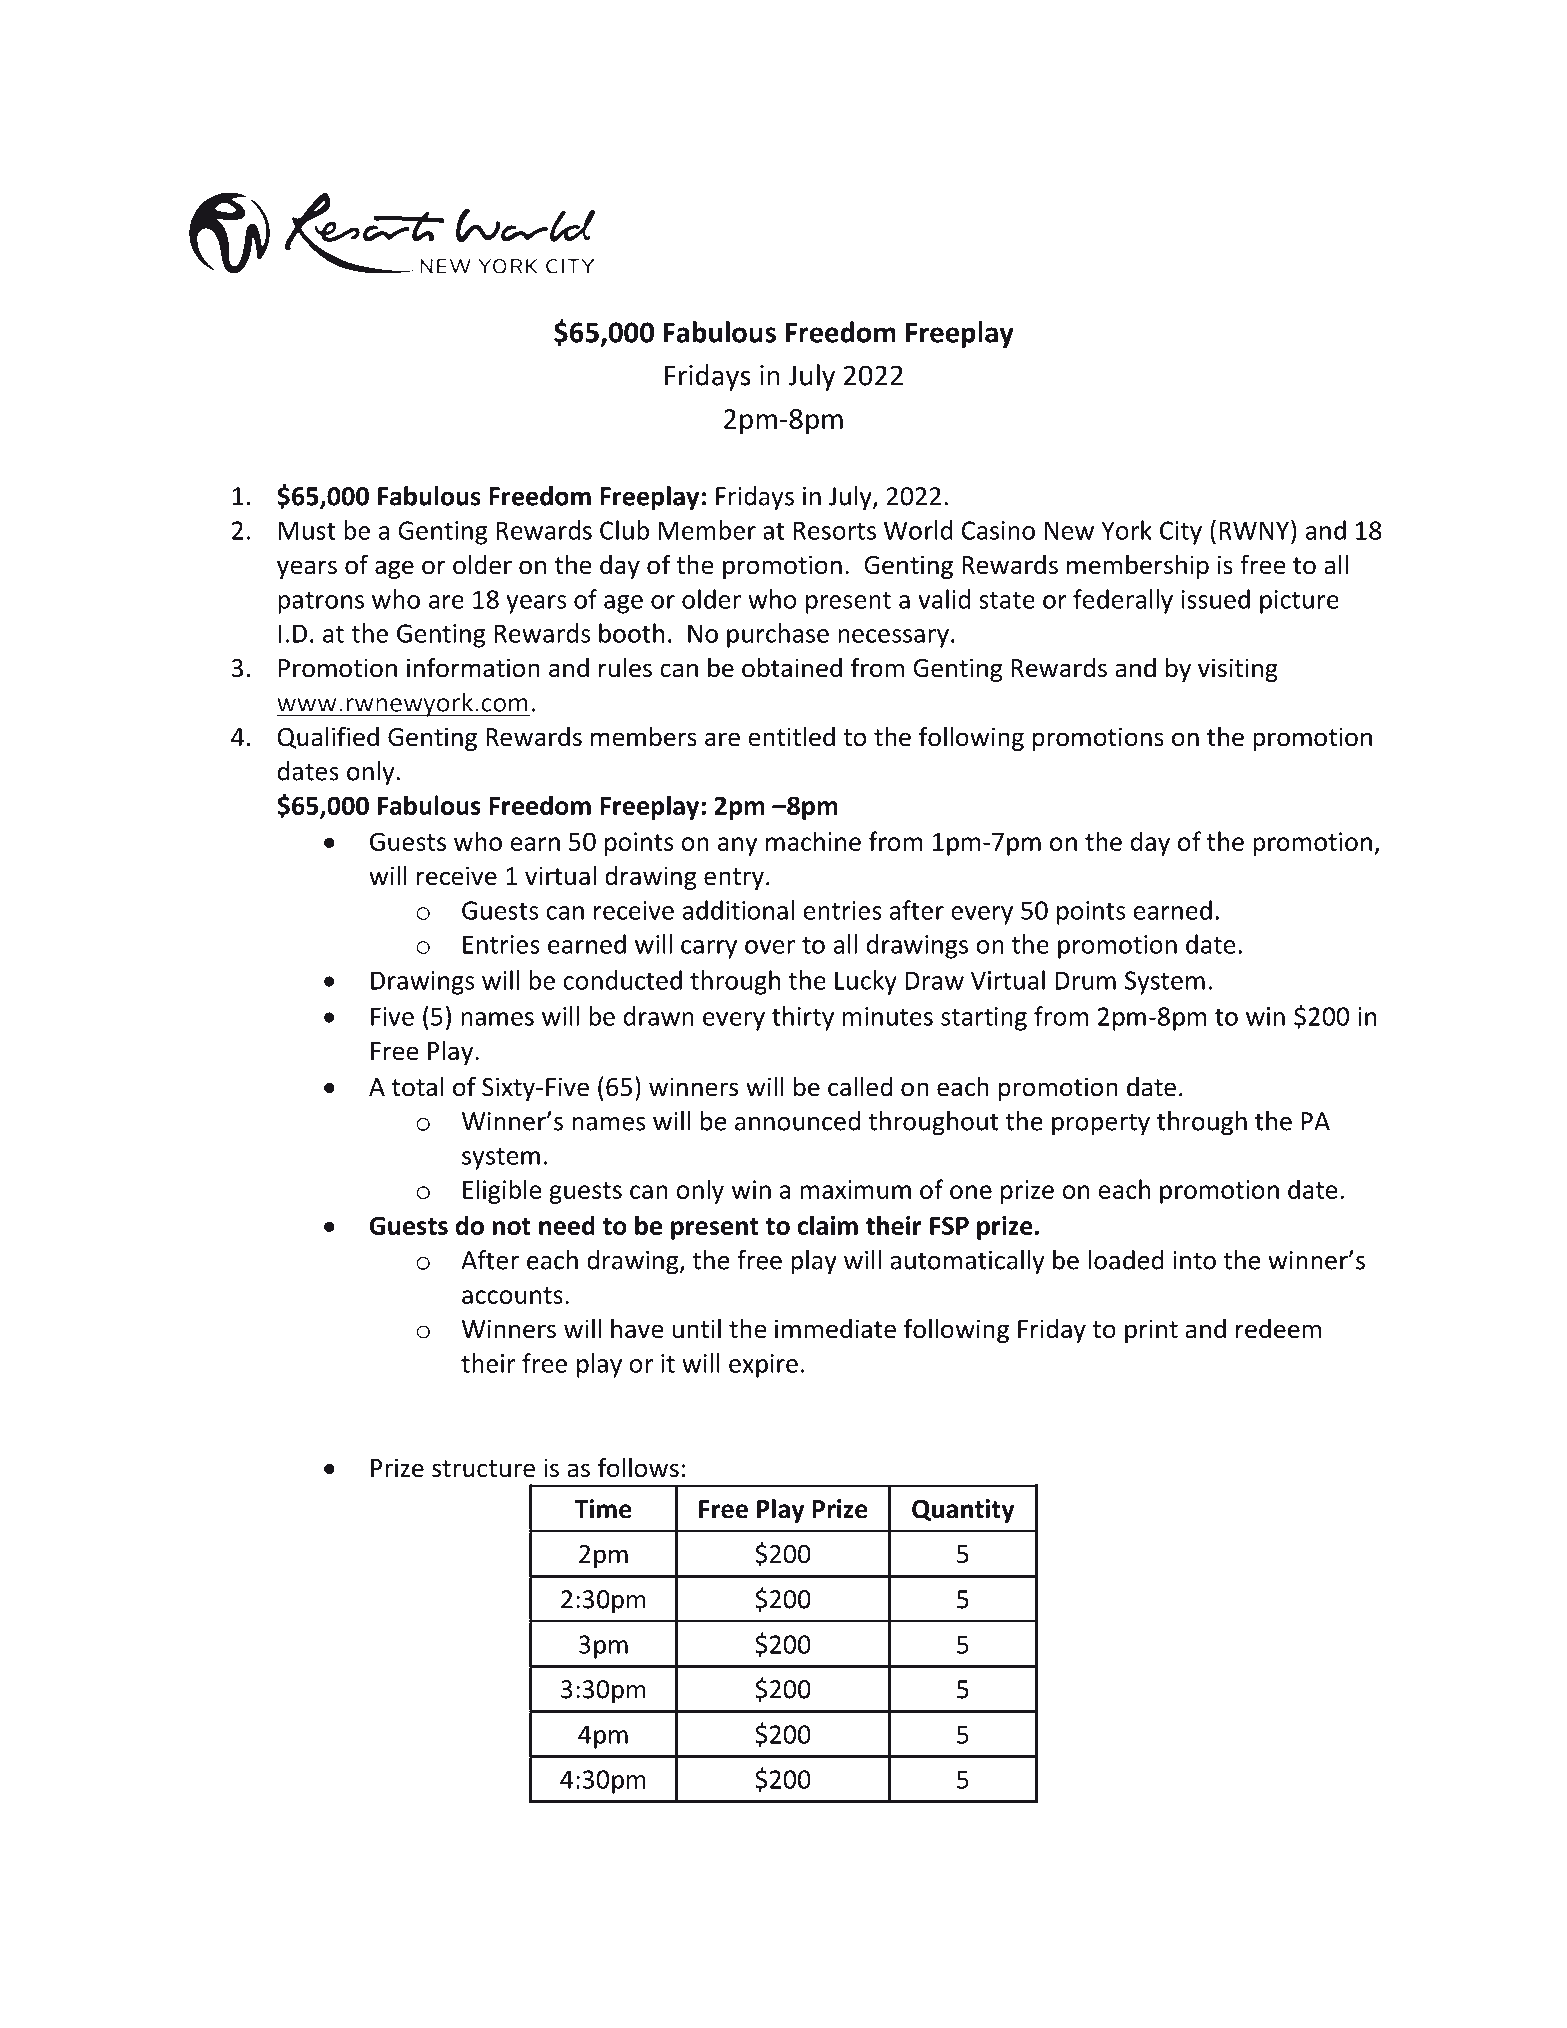 This image has width=1567, height=2028. I want to click on Resorts, so click(835, 530).
